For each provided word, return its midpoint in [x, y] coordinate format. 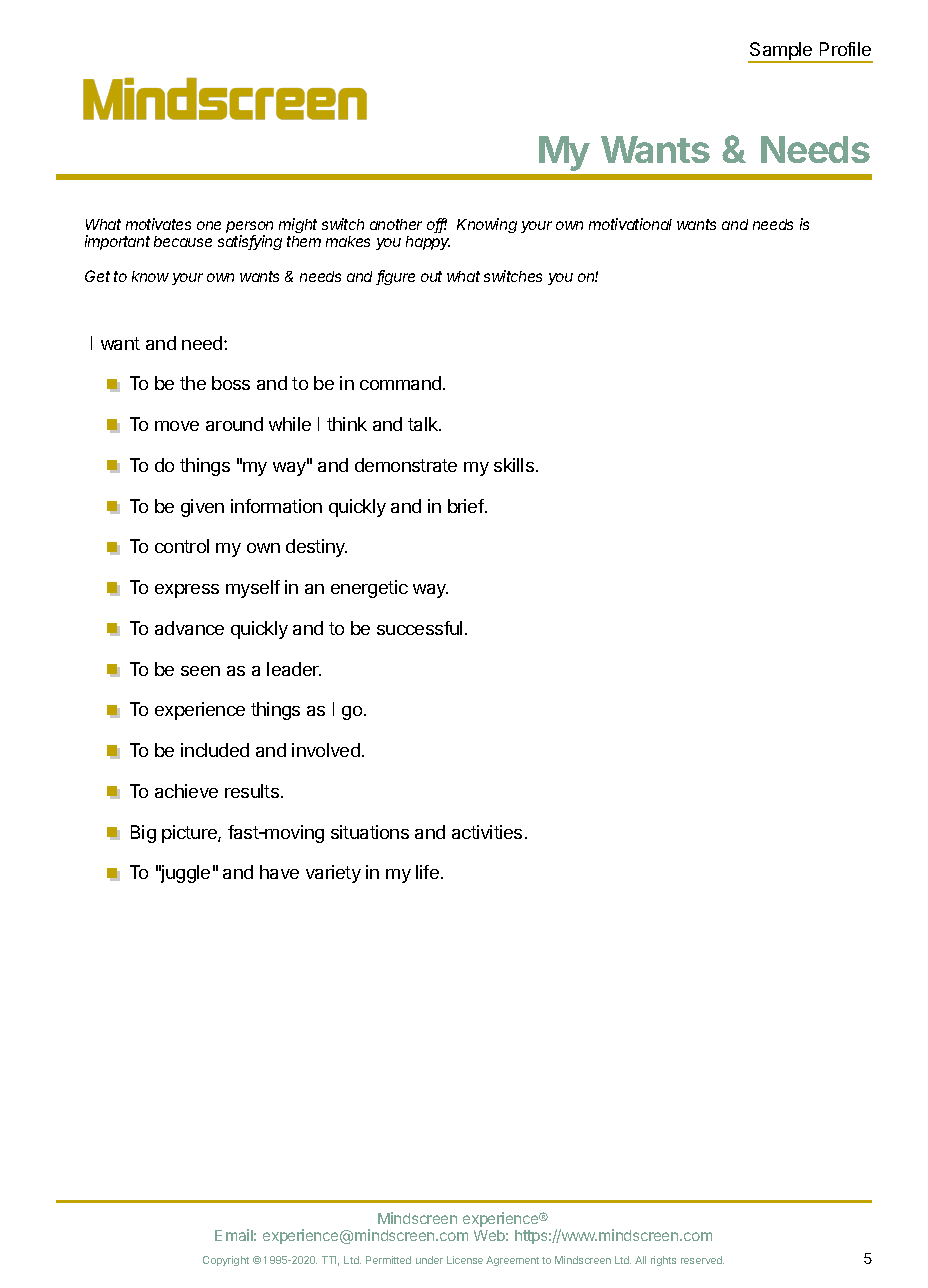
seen [200, 671]
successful [419, 628]
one [209, 225]
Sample [781, 52]
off [437, 225]
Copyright [226, 1261]
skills [514, 465]
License [465, 1260]
